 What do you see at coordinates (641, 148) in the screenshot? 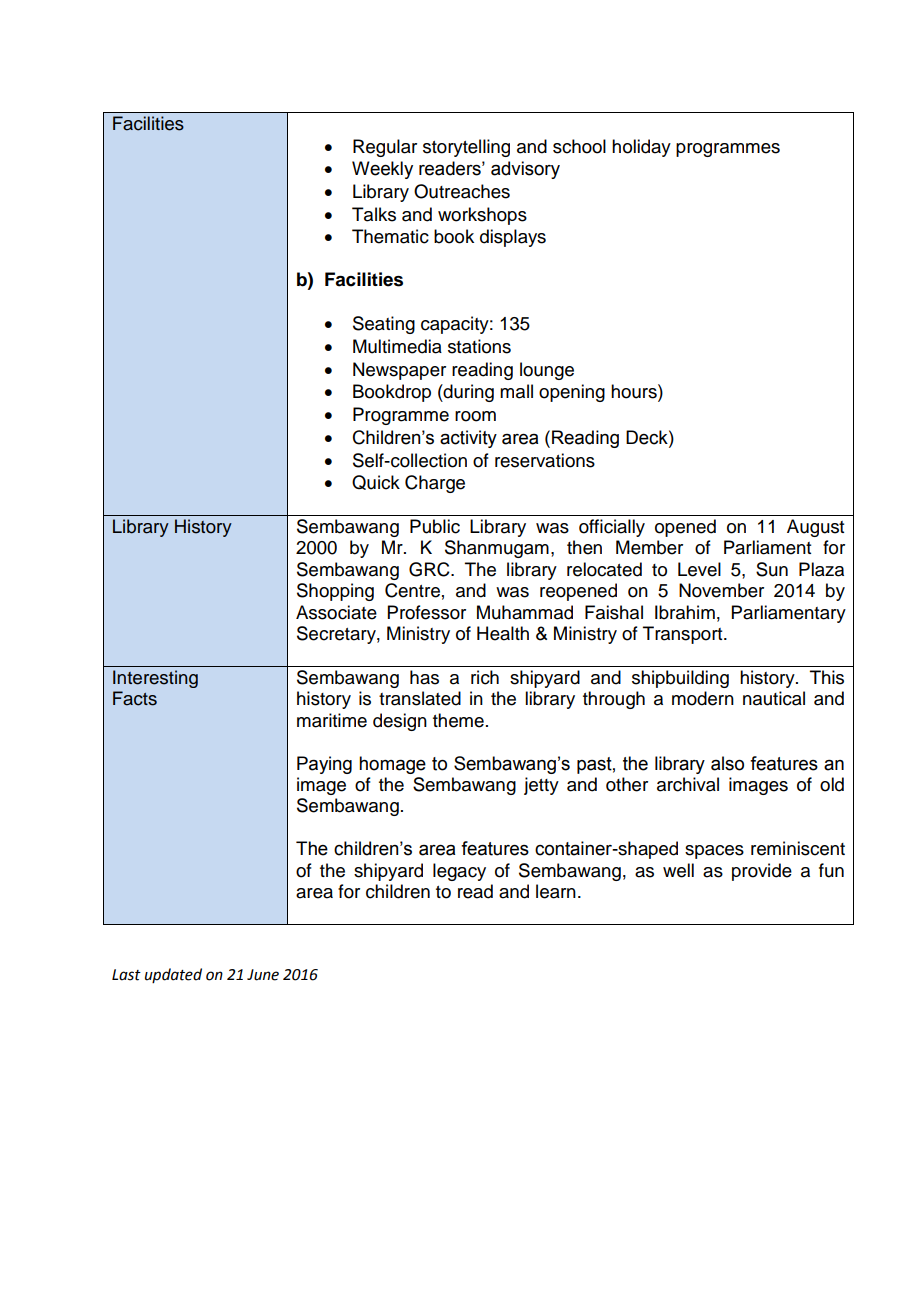
I see `holiday` at bounding box center [641, 148].
